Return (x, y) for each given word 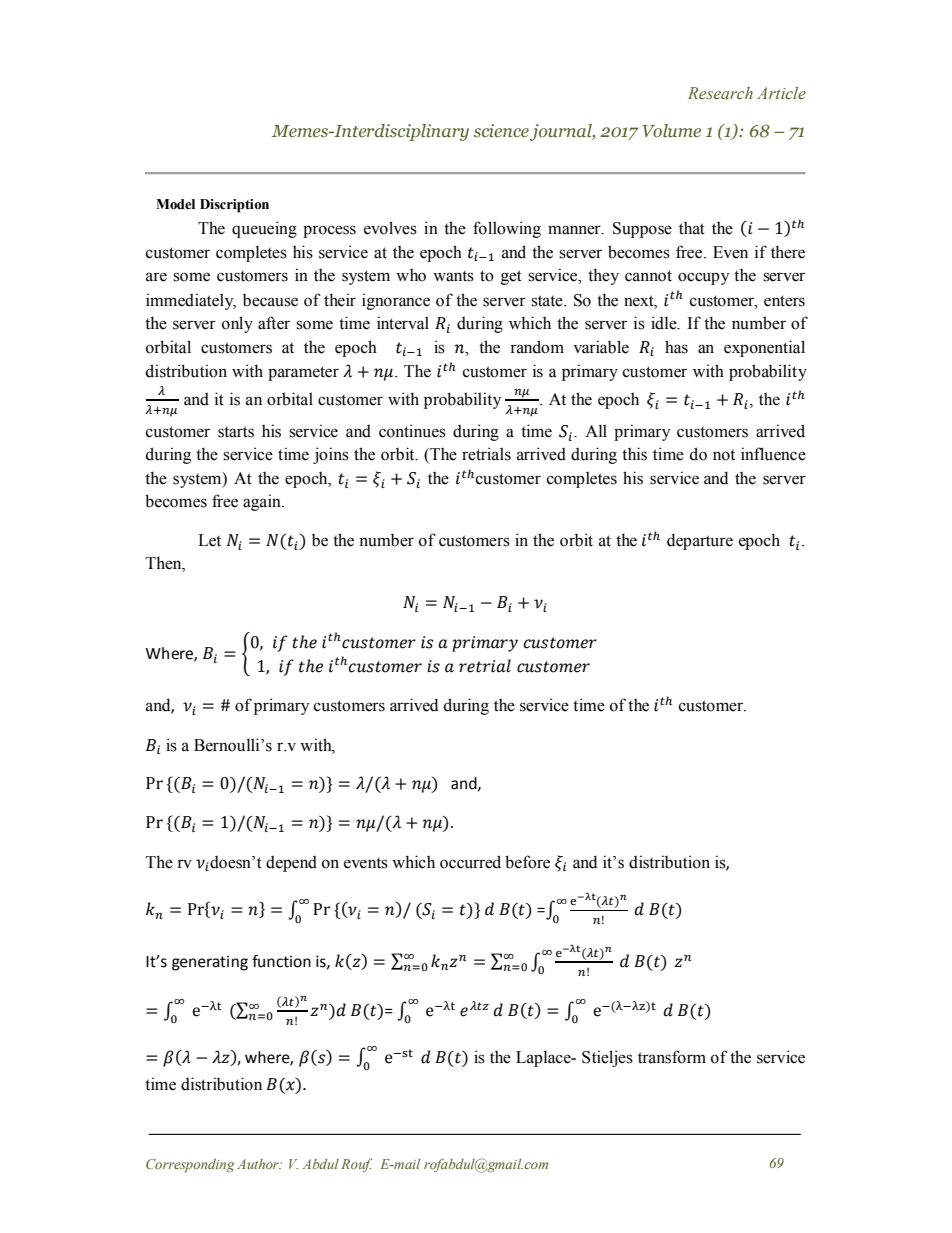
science (501, 131)
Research (720, 93)
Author (259, 1164)
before (527, 862)
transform (672, 1057)
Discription (234, 206)
